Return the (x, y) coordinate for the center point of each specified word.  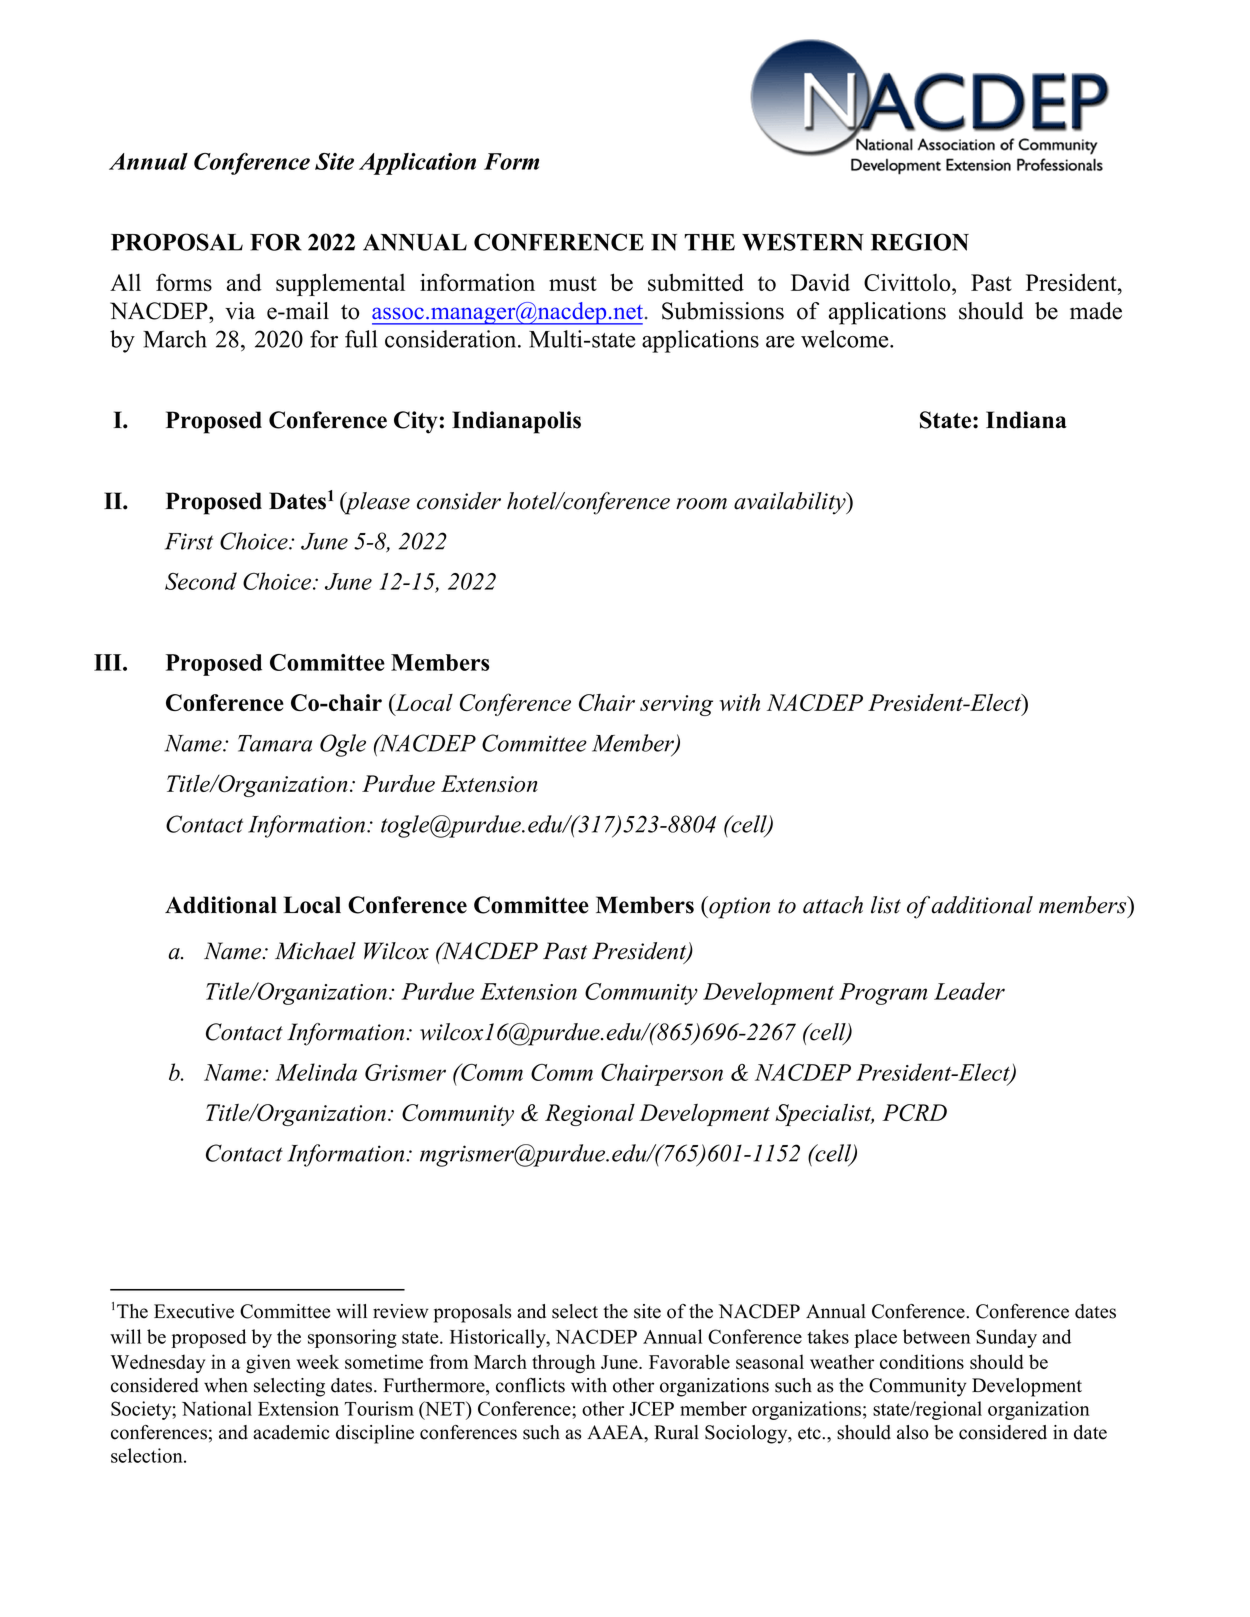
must (573, 283)
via (240, 311)
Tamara (275, 743)
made (1096, 311)
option (738, 907)
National (217, 1408)
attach (833, 905)
